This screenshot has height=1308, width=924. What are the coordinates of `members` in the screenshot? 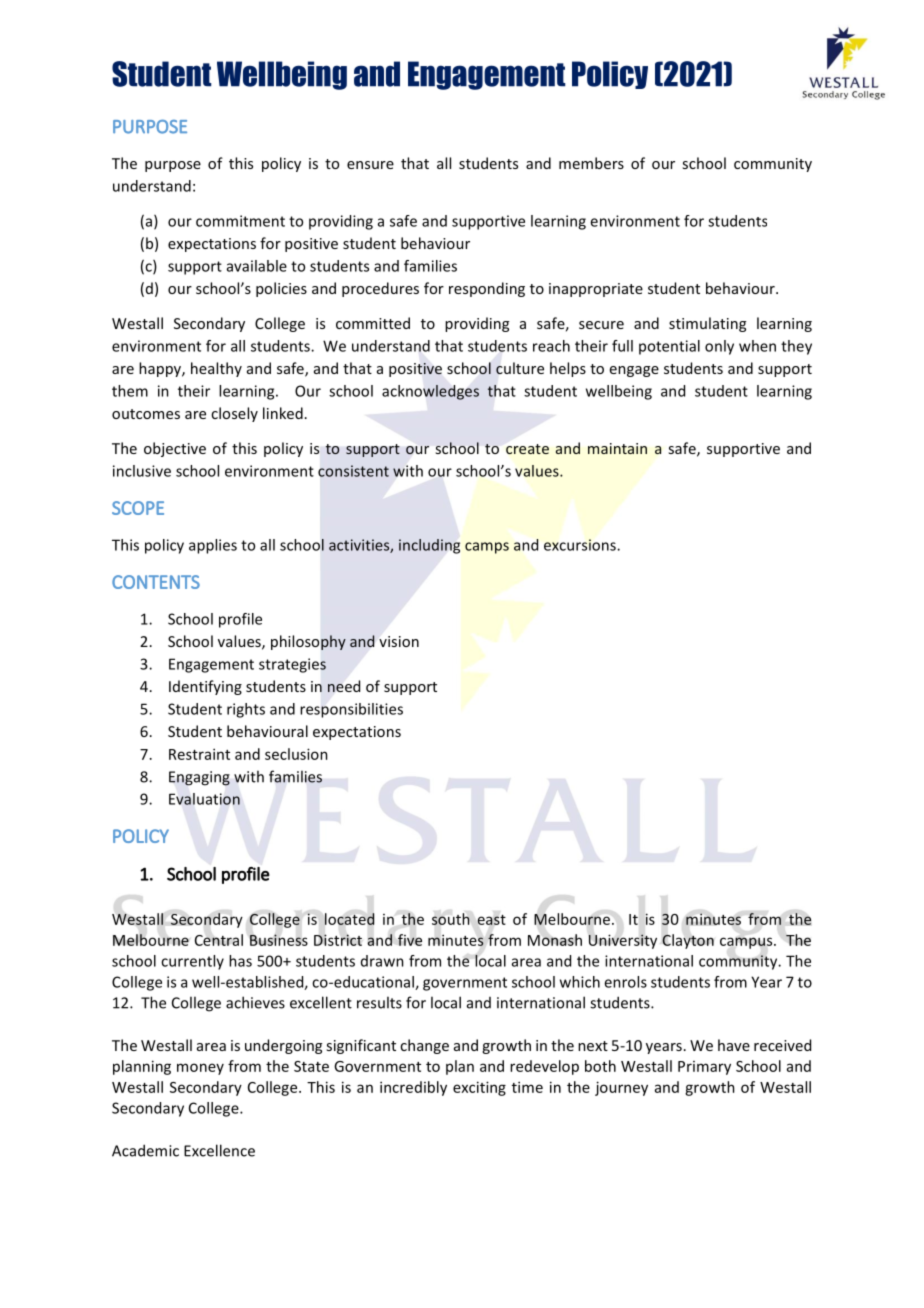 It's located at (591, 163).
